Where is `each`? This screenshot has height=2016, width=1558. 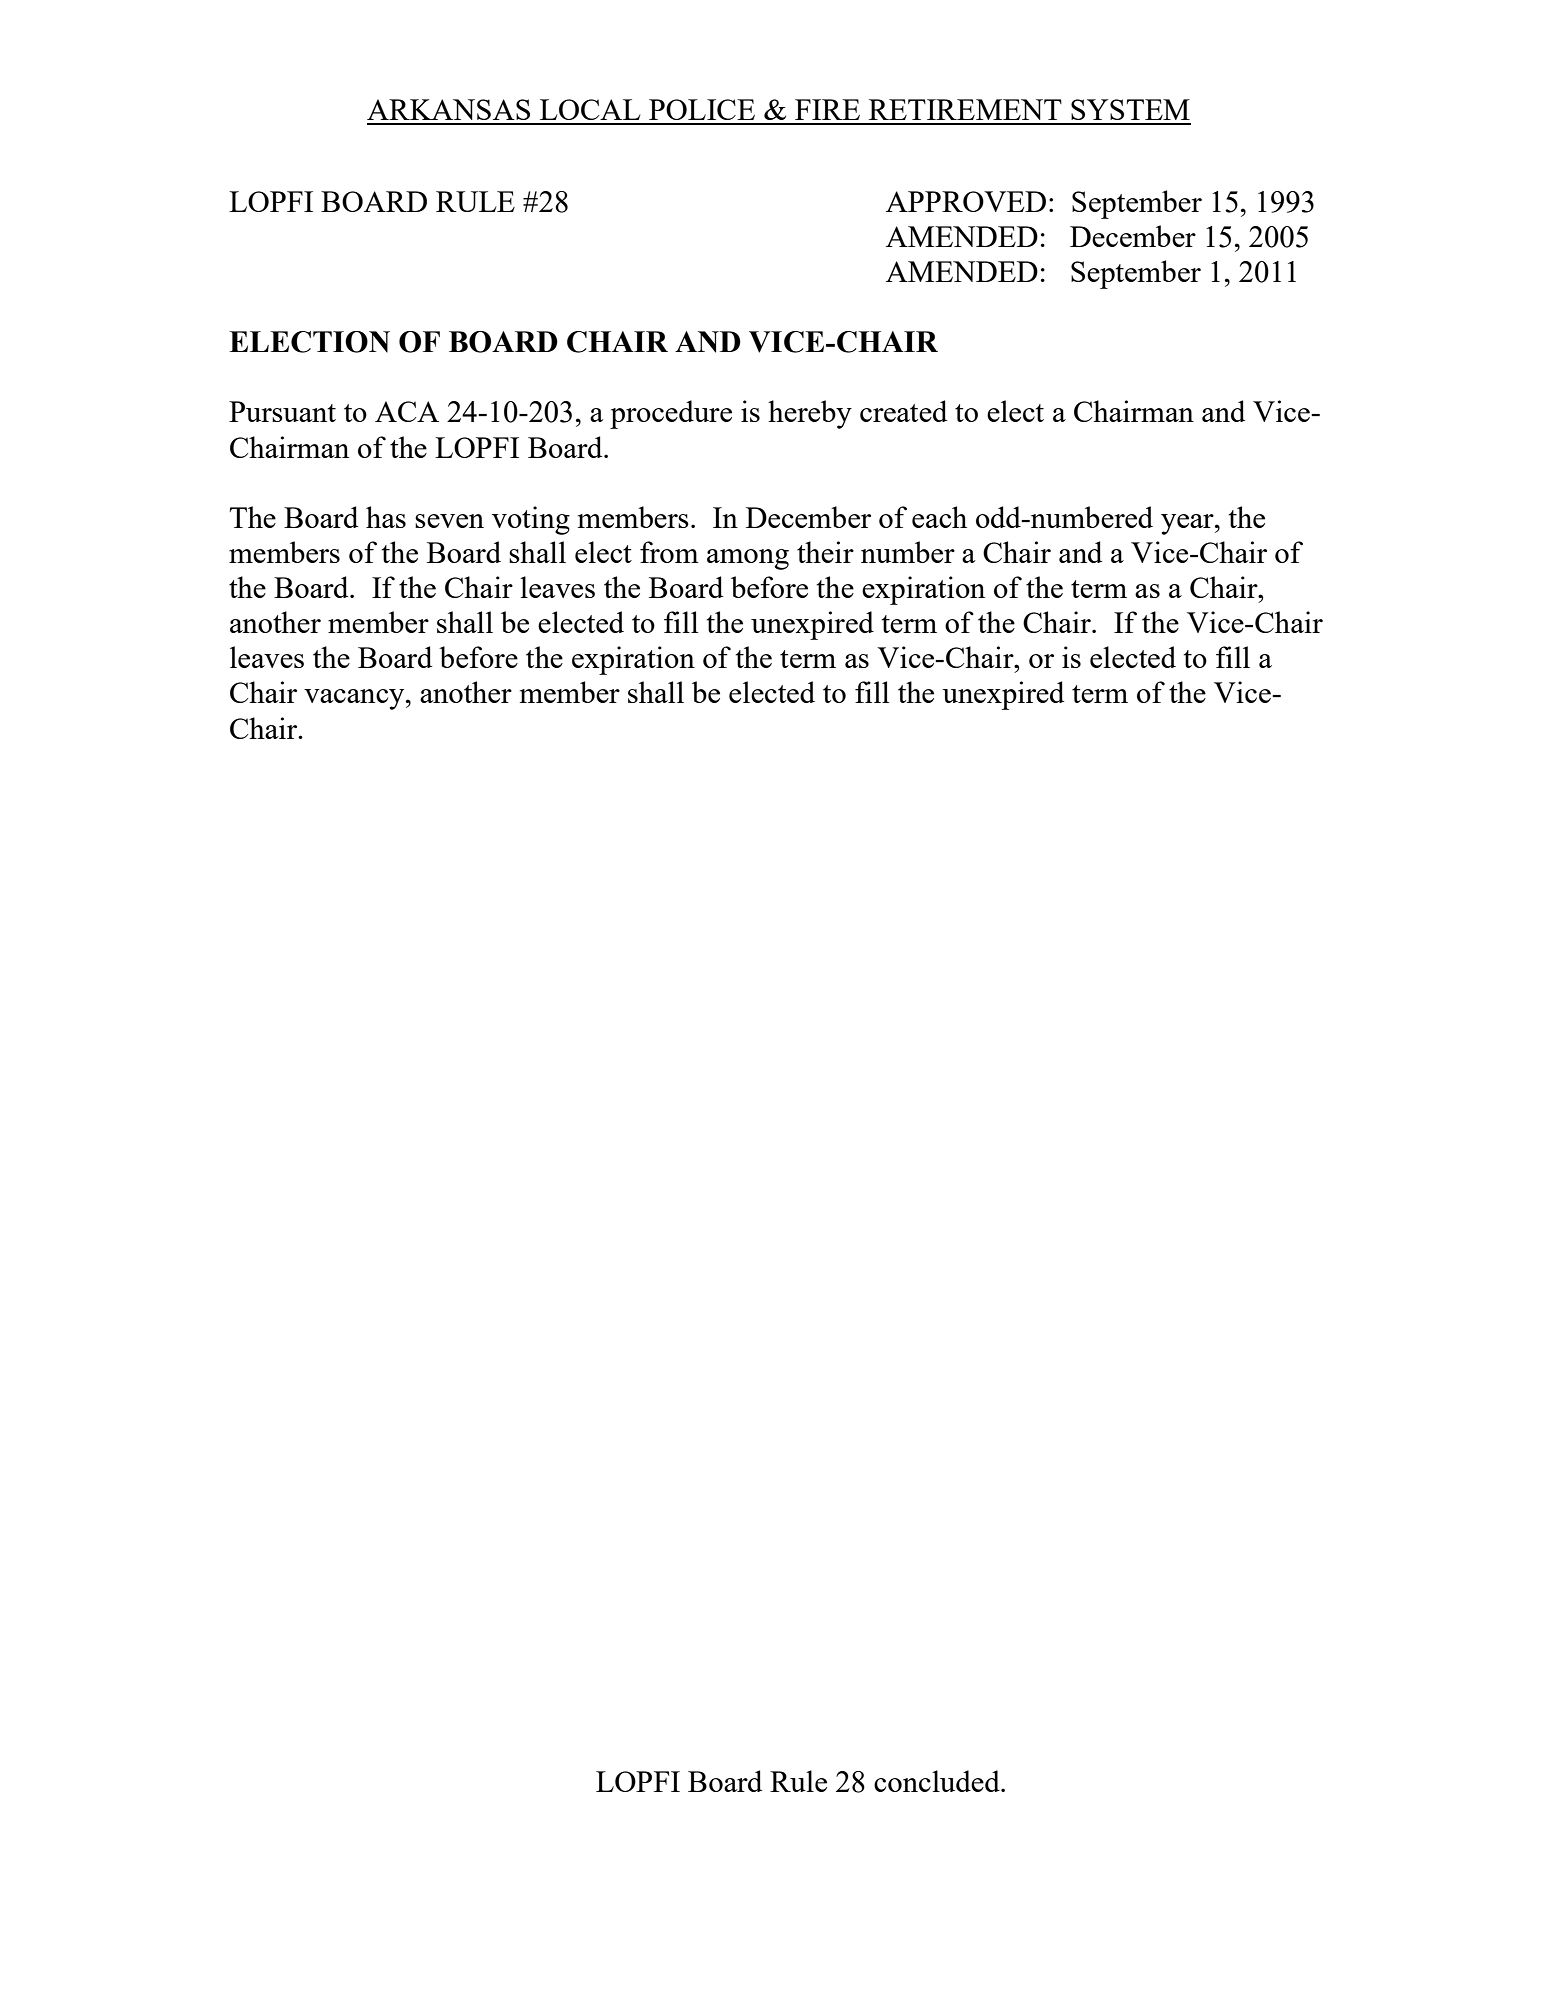 each is located at coordinates (939, 517).
